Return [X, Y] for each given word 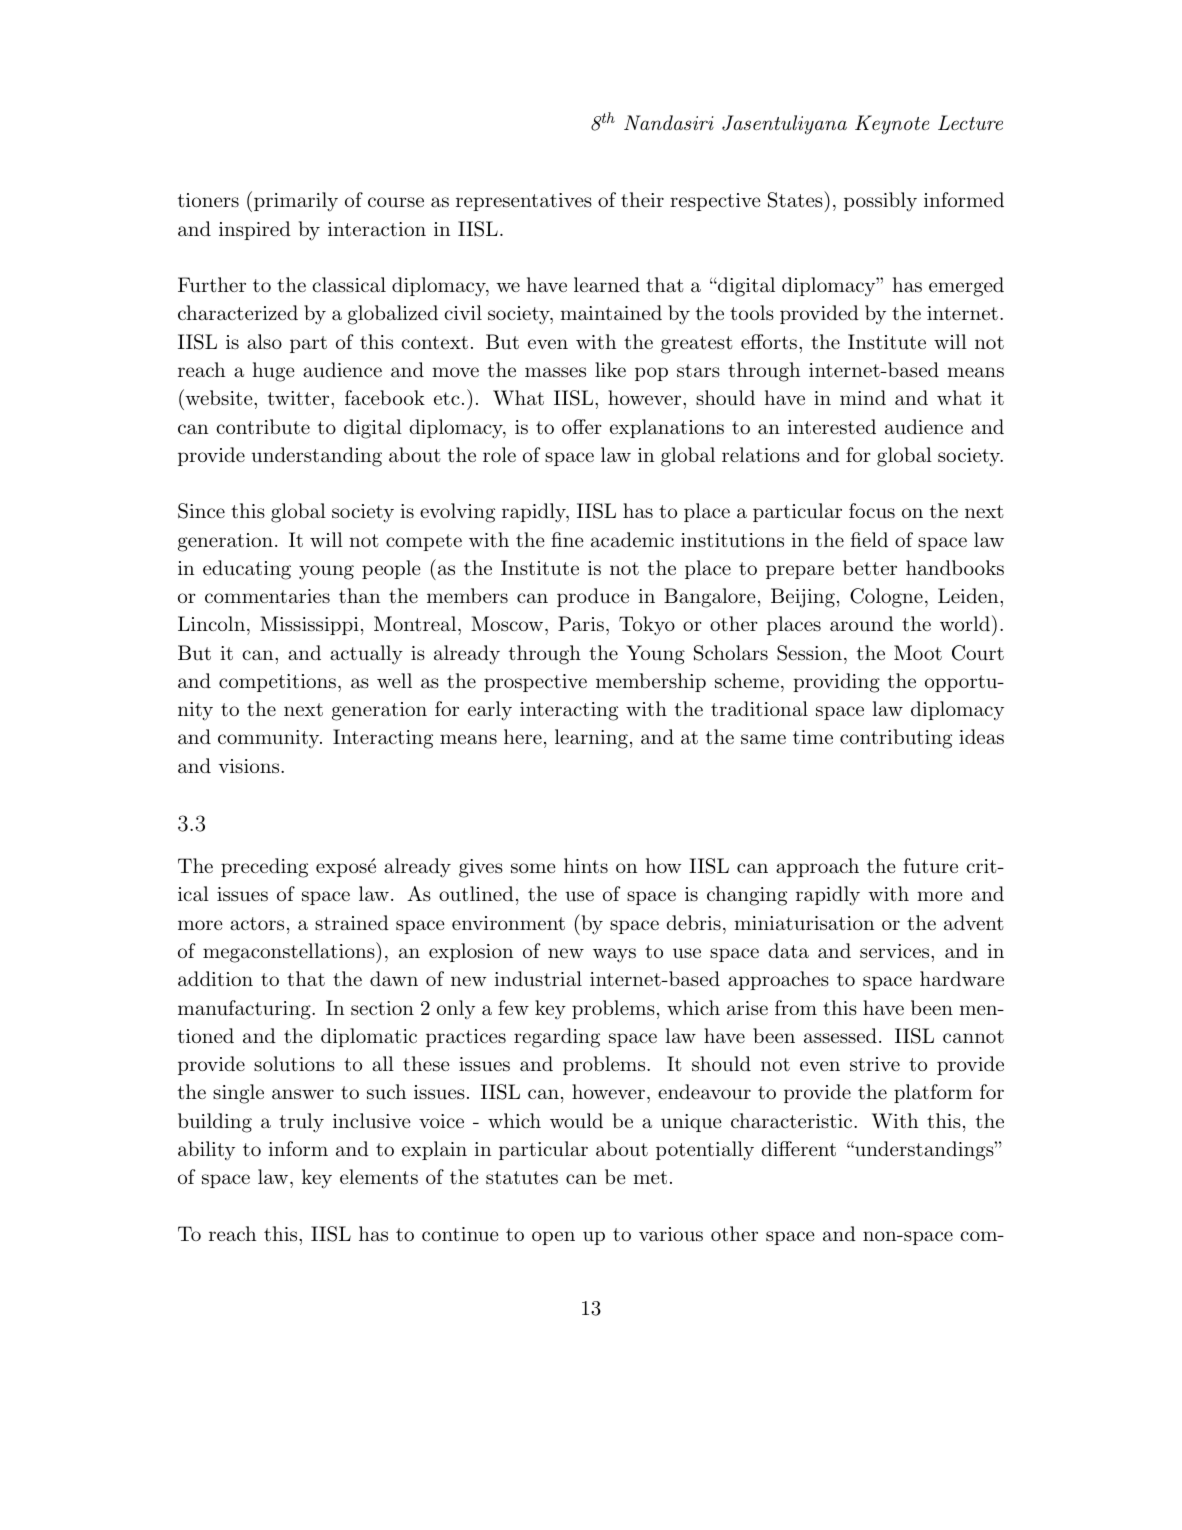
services [894, 951]
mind [863, 397]
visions [250, 766]
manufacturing [245, 1010]
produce [593, 597]
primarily [296, 202]
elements [379, 1177]
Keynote [892, 125]
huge [273, 372]
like [610, 369]
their [642, 200]
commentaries [267, 596]
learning [591, 739]
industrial [538, 979]
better [870, 568]
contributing [896, 739]
